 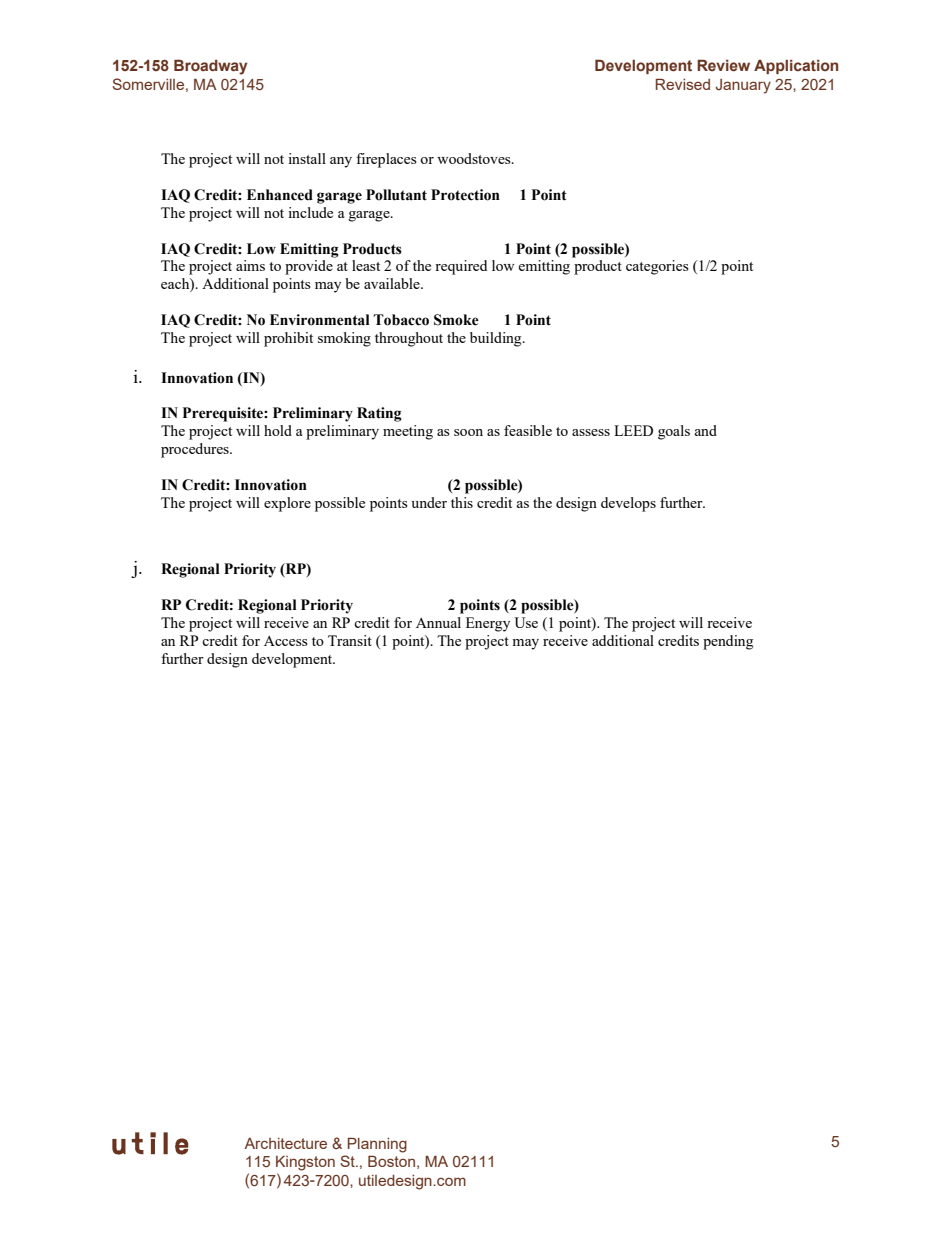 What do you see at coordinates (468, 432) in the screenshot?
I see `soon` at bounding box center [468, 432].
